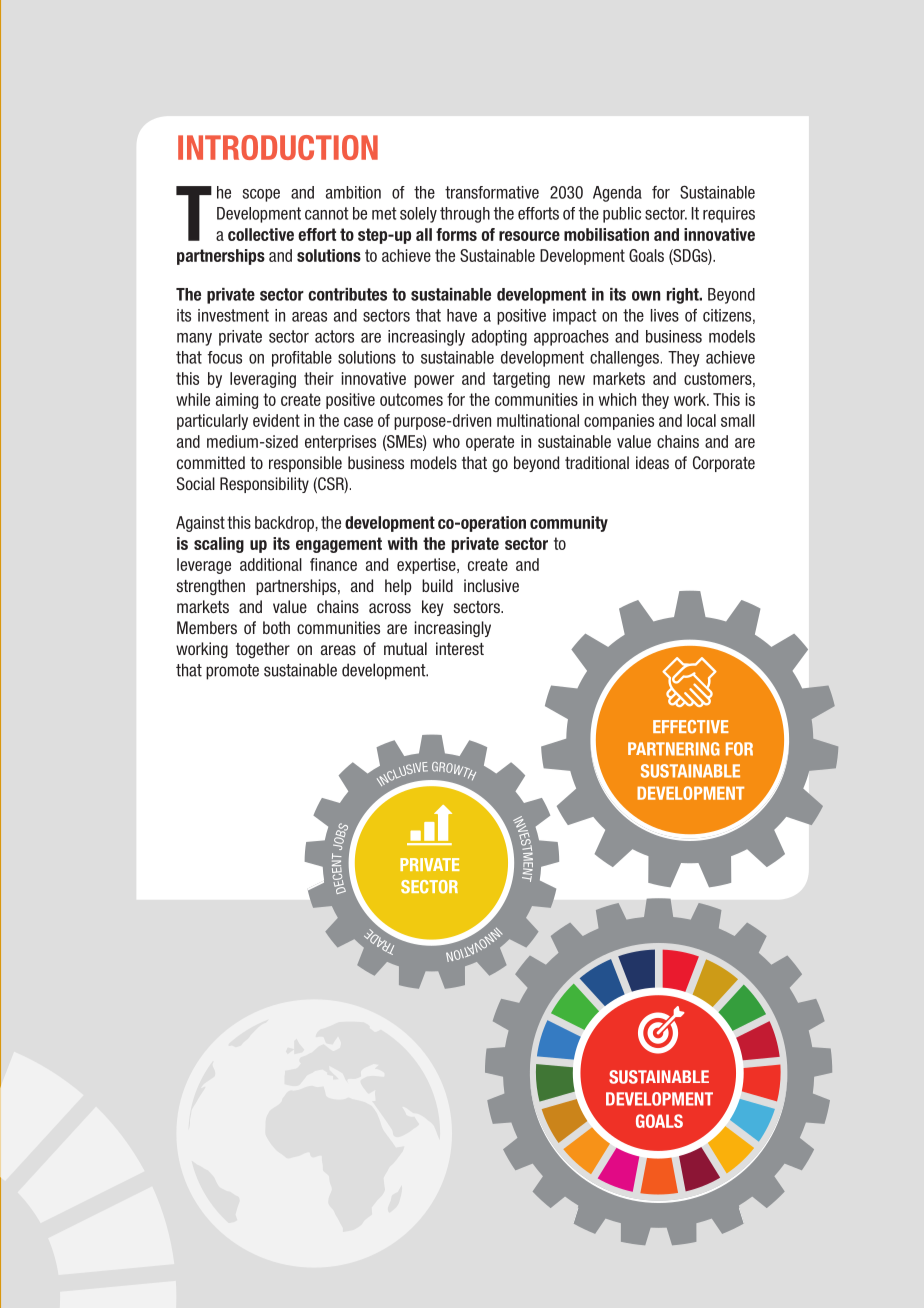 This document has height=1308, width=924. What do you see at coordinates (276, 627) in the document?
I see `both` at bounding box center [276, 627].
